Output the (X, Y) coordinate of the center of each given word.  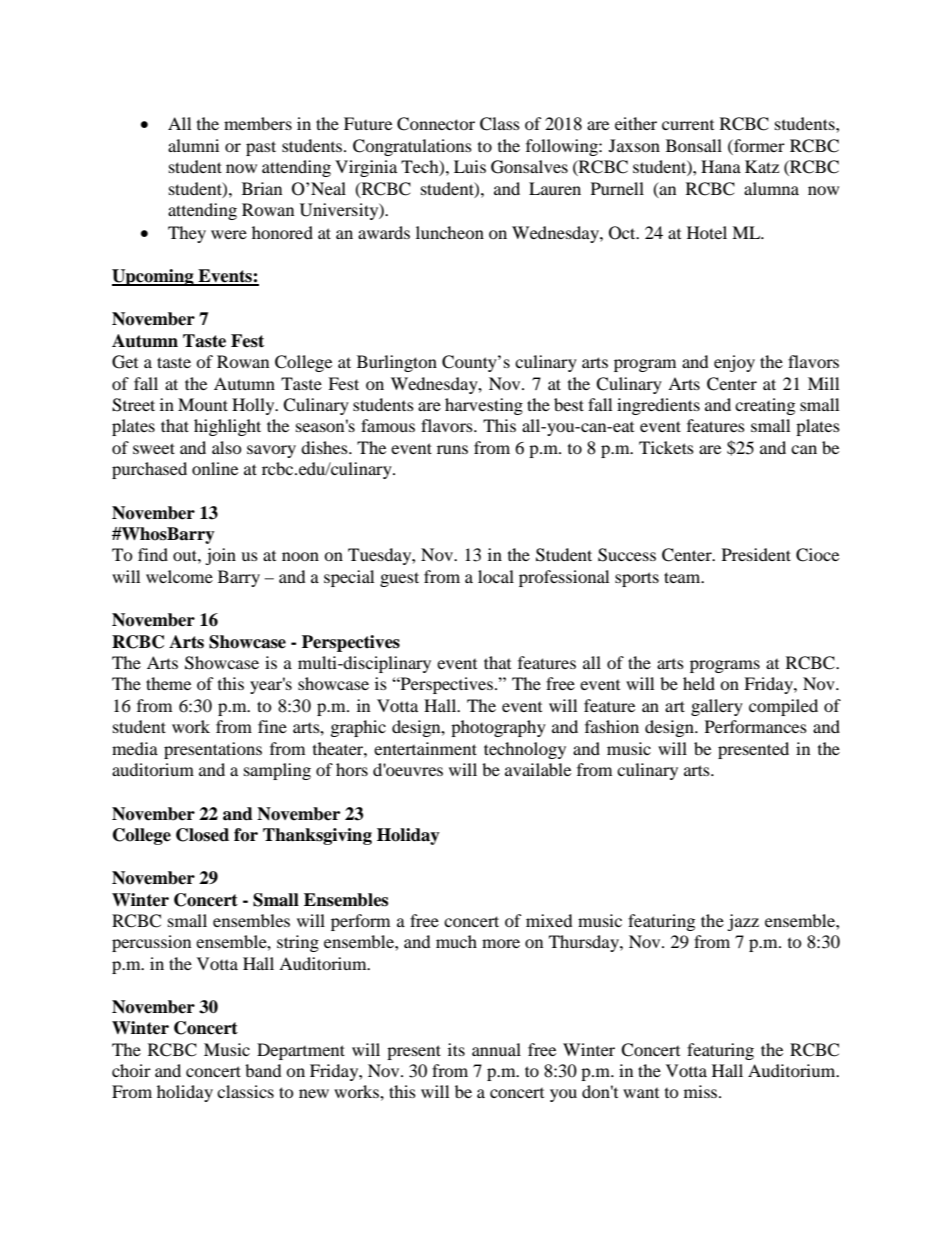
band (263, 1070)
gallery (717, 707)
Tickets (666, 447)
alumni (193, 145)
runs (452, 449)
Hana (721, 166)
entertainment (425, 748)
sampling (277, 771)
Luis (470, 166)
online (215, 468)
